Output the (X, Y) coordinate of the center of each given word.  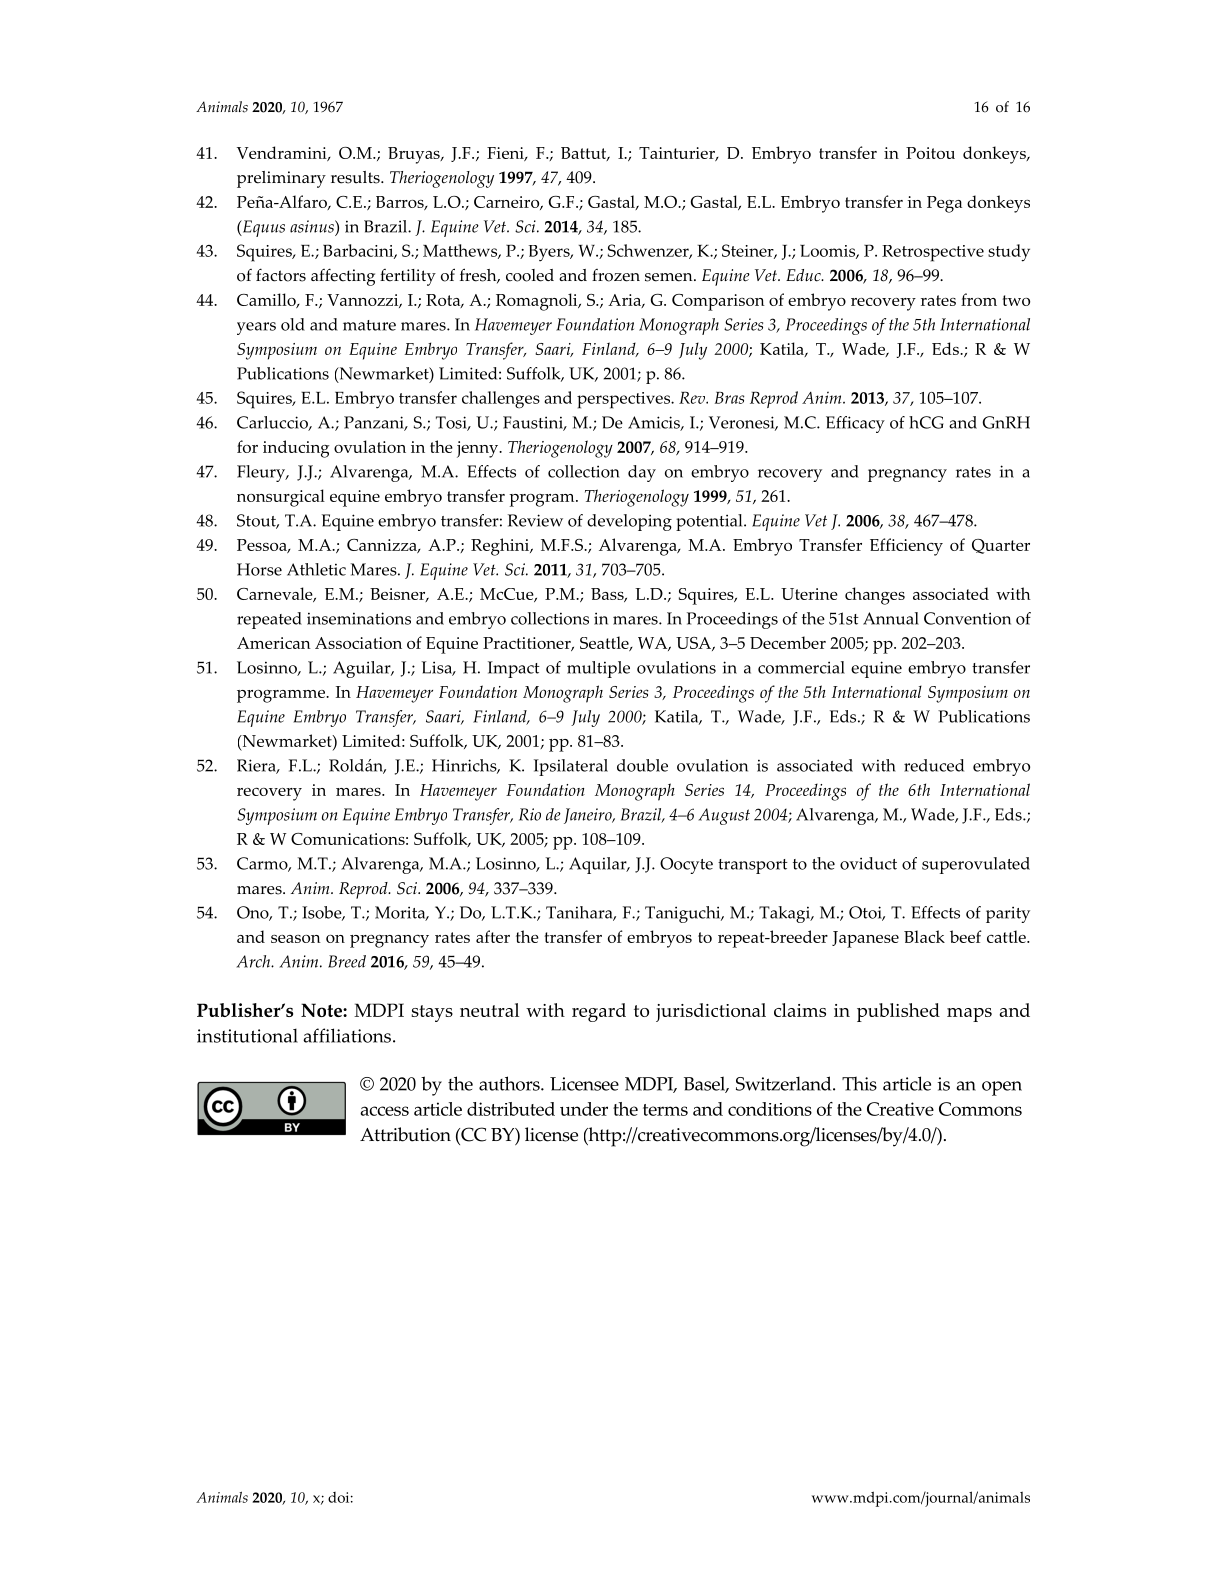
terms (665, 1110)
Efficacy (855, 424)
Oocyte (686, 865)
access (384, 1111)
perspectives (625, 400)
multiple (598, 669)
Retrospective (933, 253)
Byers (550, 253)
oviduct (868, 863)
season (296, 939)
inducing (296, 449)
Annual (891, 618)
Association (358, 643)
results (356, 177)
